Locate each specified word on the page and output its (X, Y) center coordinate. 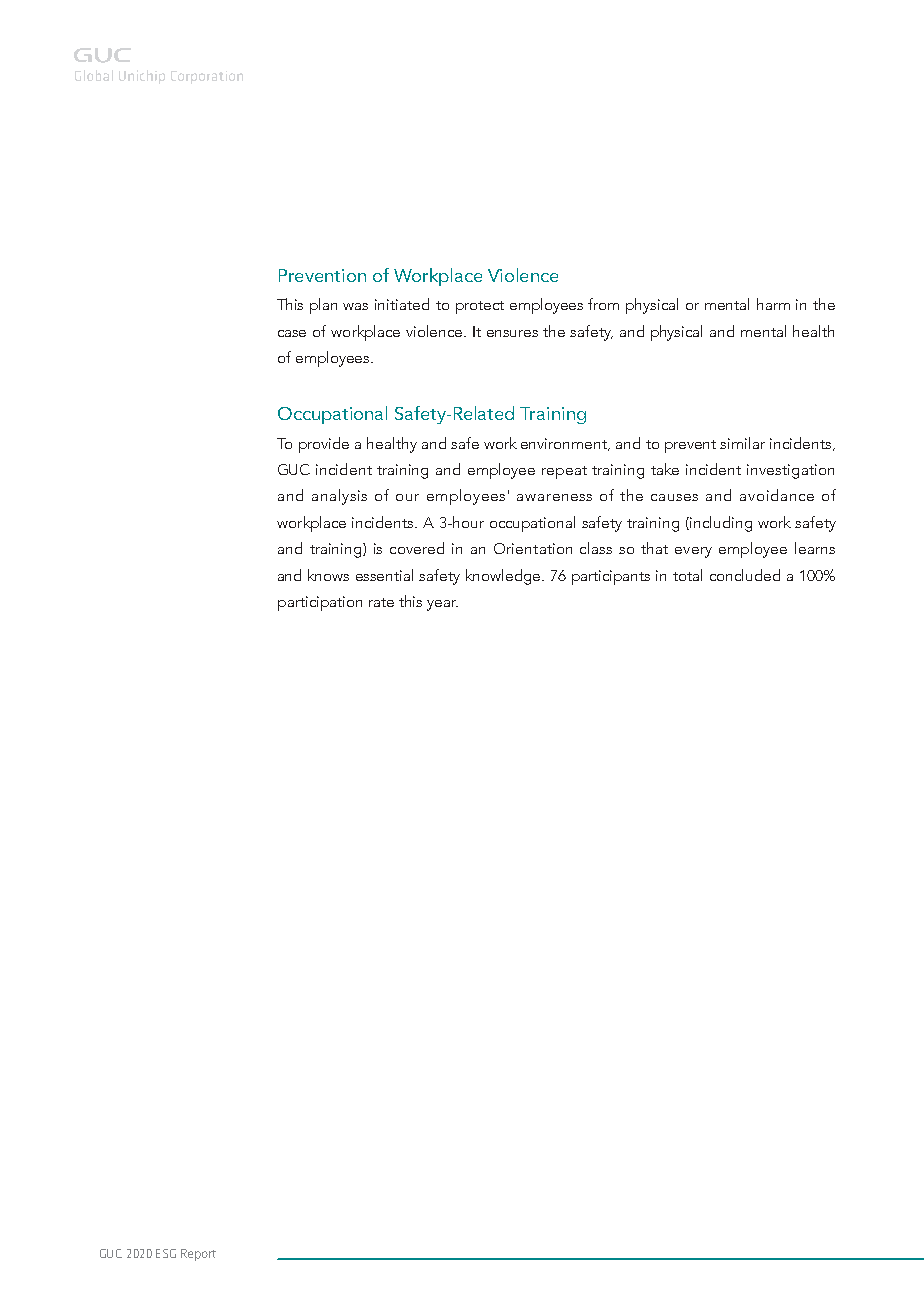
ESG (166, 1253)
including (720, 524)
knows (328, 575)
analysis (339, 497)
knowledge (504, 577)
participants (611, 577)
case (292, 333)
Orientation (533, 548)
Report (198, 1255)
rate (381, 602)
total (687, 575)
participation (320, 603)
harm (773, 304)
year (442, 605)
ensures (512, 333)
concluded (745, 575)
